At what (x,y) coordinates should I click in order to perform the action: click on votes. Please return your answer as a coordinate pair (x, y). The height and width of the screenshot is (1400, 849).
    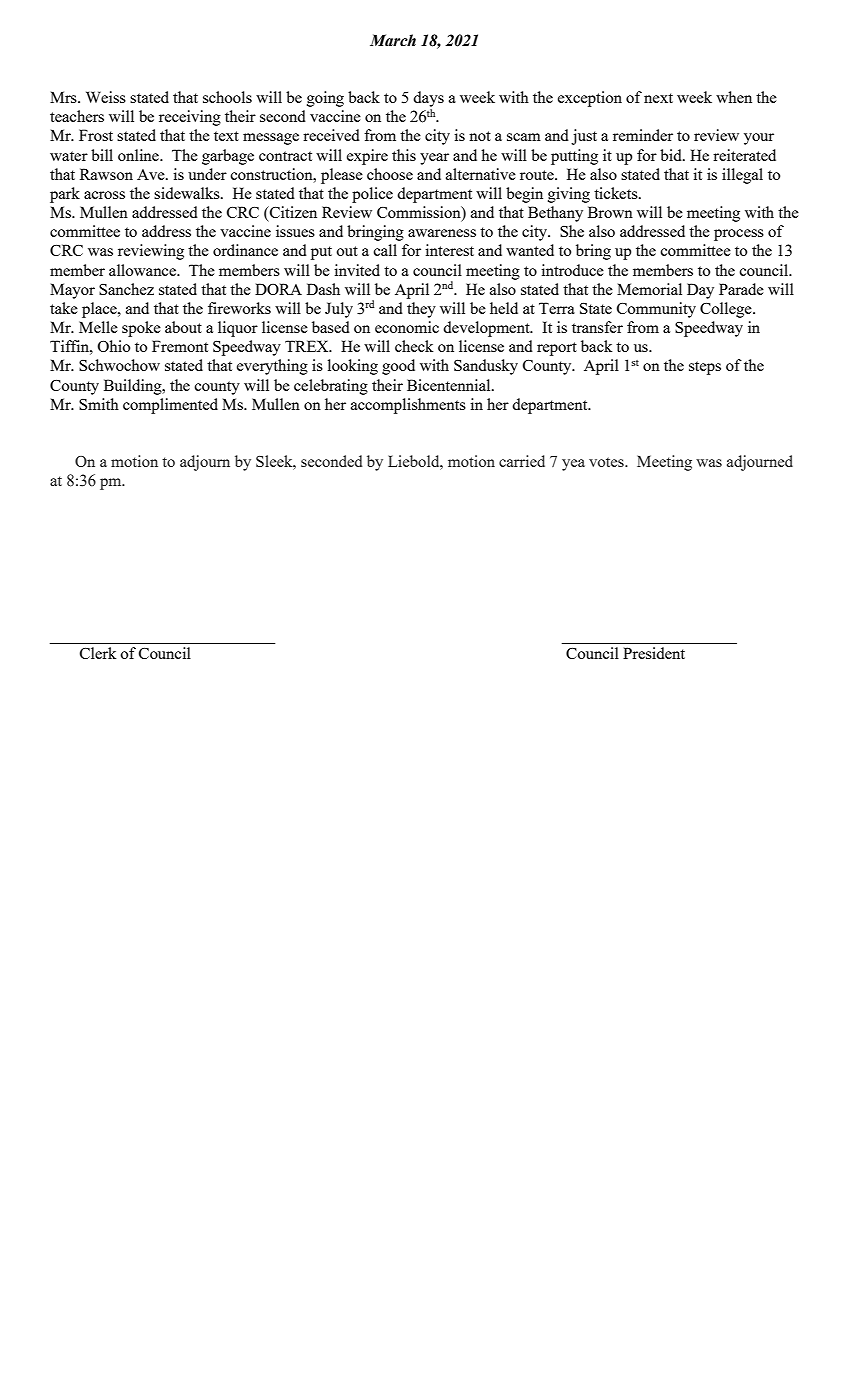
    Looking at the image, I should click on (607, 462).
